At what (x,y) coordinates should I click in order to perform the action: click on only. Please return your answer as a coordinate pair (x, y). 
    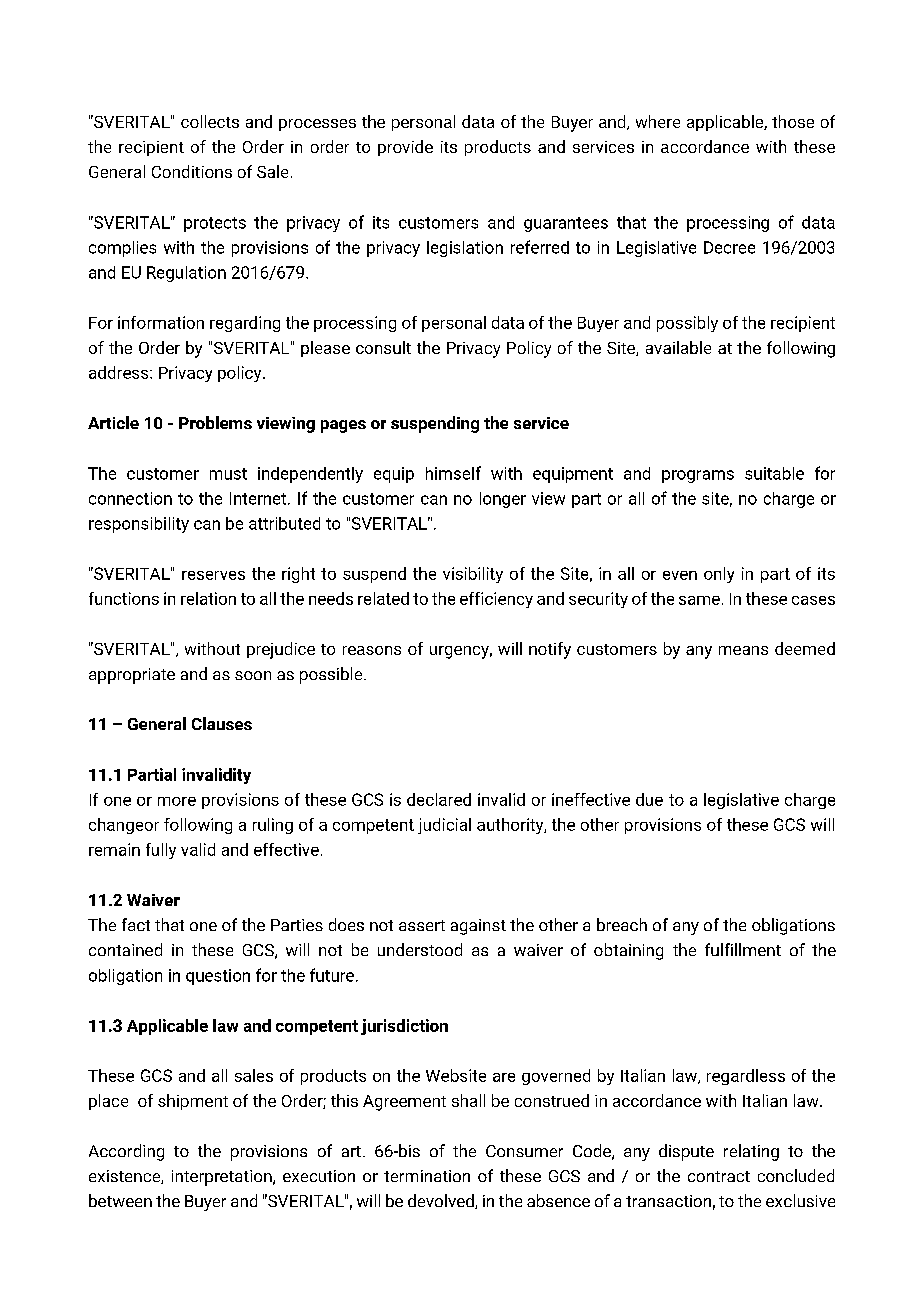
    Looking at the image, I should click on (719, 575).
